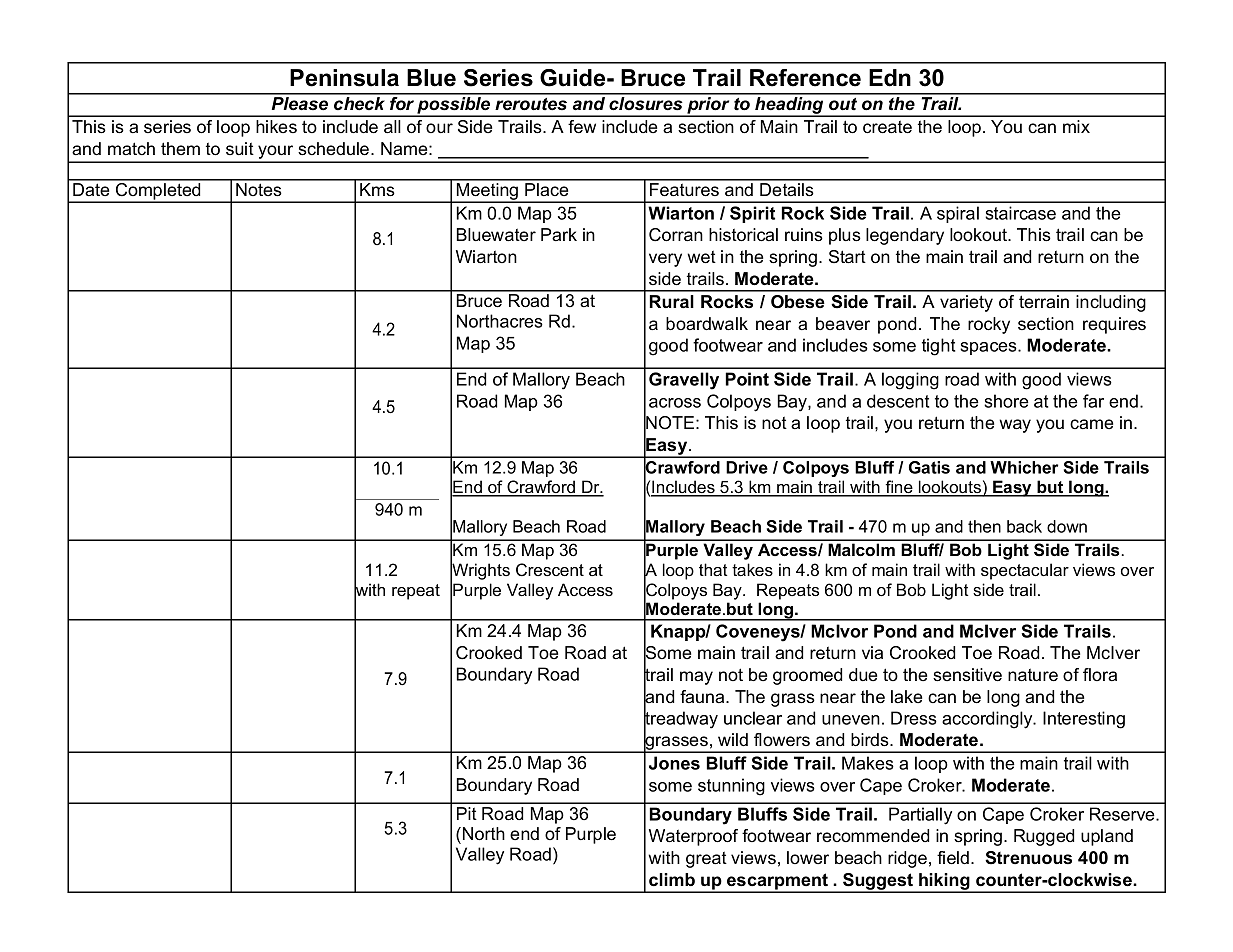 Image resolution: width=1233 pixels, height=952 pixels. Describe the element at coordinates (713, 569) in the document. I see `that` at that location.
